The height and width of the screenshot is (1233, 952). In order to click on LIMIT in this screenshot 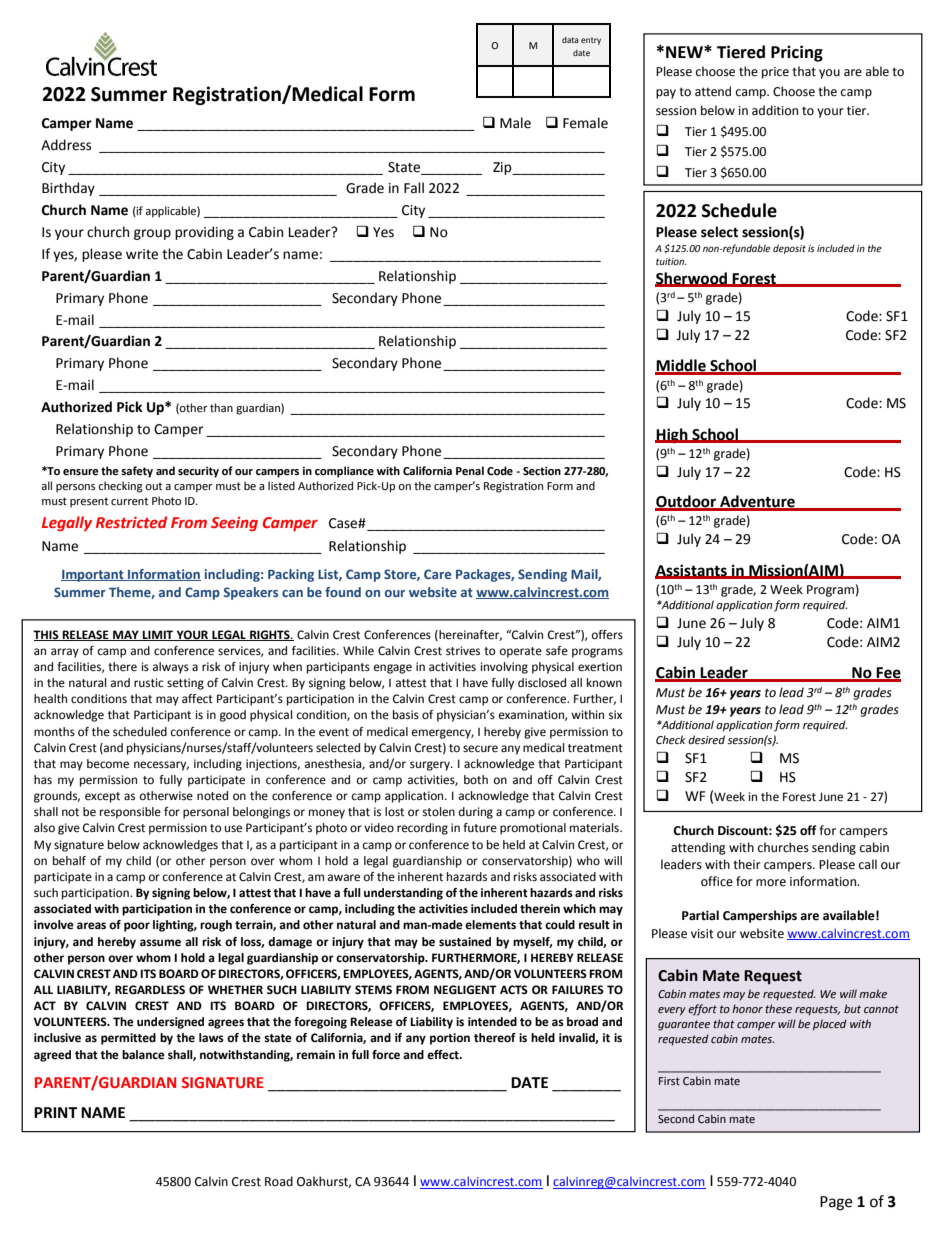, I will do `click(158, 635)`.
